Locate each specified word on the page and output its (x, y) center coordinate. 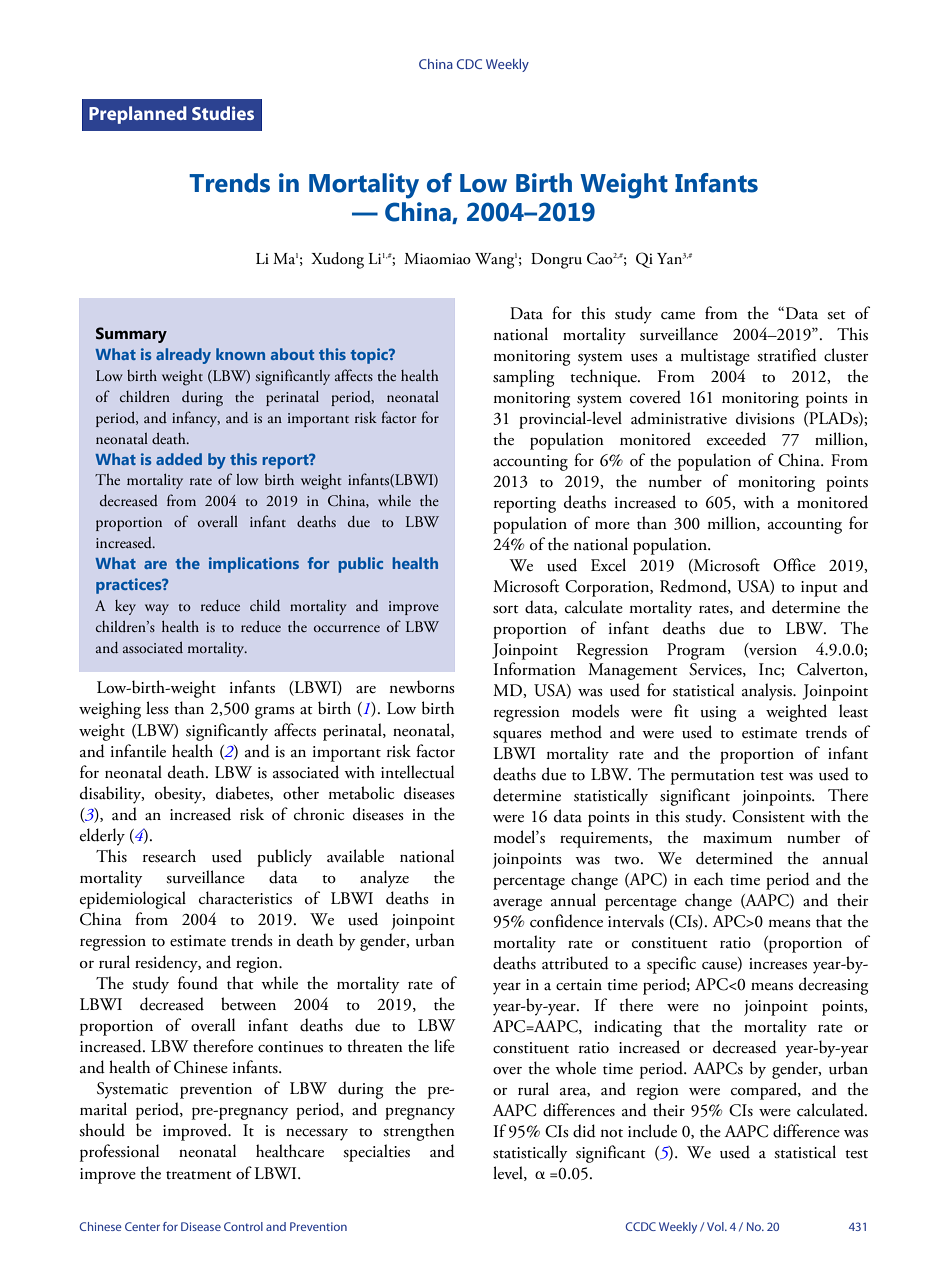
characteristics (245, 898)
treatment (199, 1175)
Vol (716, 1226)
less (157, 708)
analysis (768, 692)
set (836, 315)
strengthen (419, 1132)
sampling (523, 378)
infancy (196, 419)
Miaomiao (437, 259)
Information (535, 669)
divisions (765, 418)
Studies (223, 113)
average (517, 905)
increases (778, 964)
